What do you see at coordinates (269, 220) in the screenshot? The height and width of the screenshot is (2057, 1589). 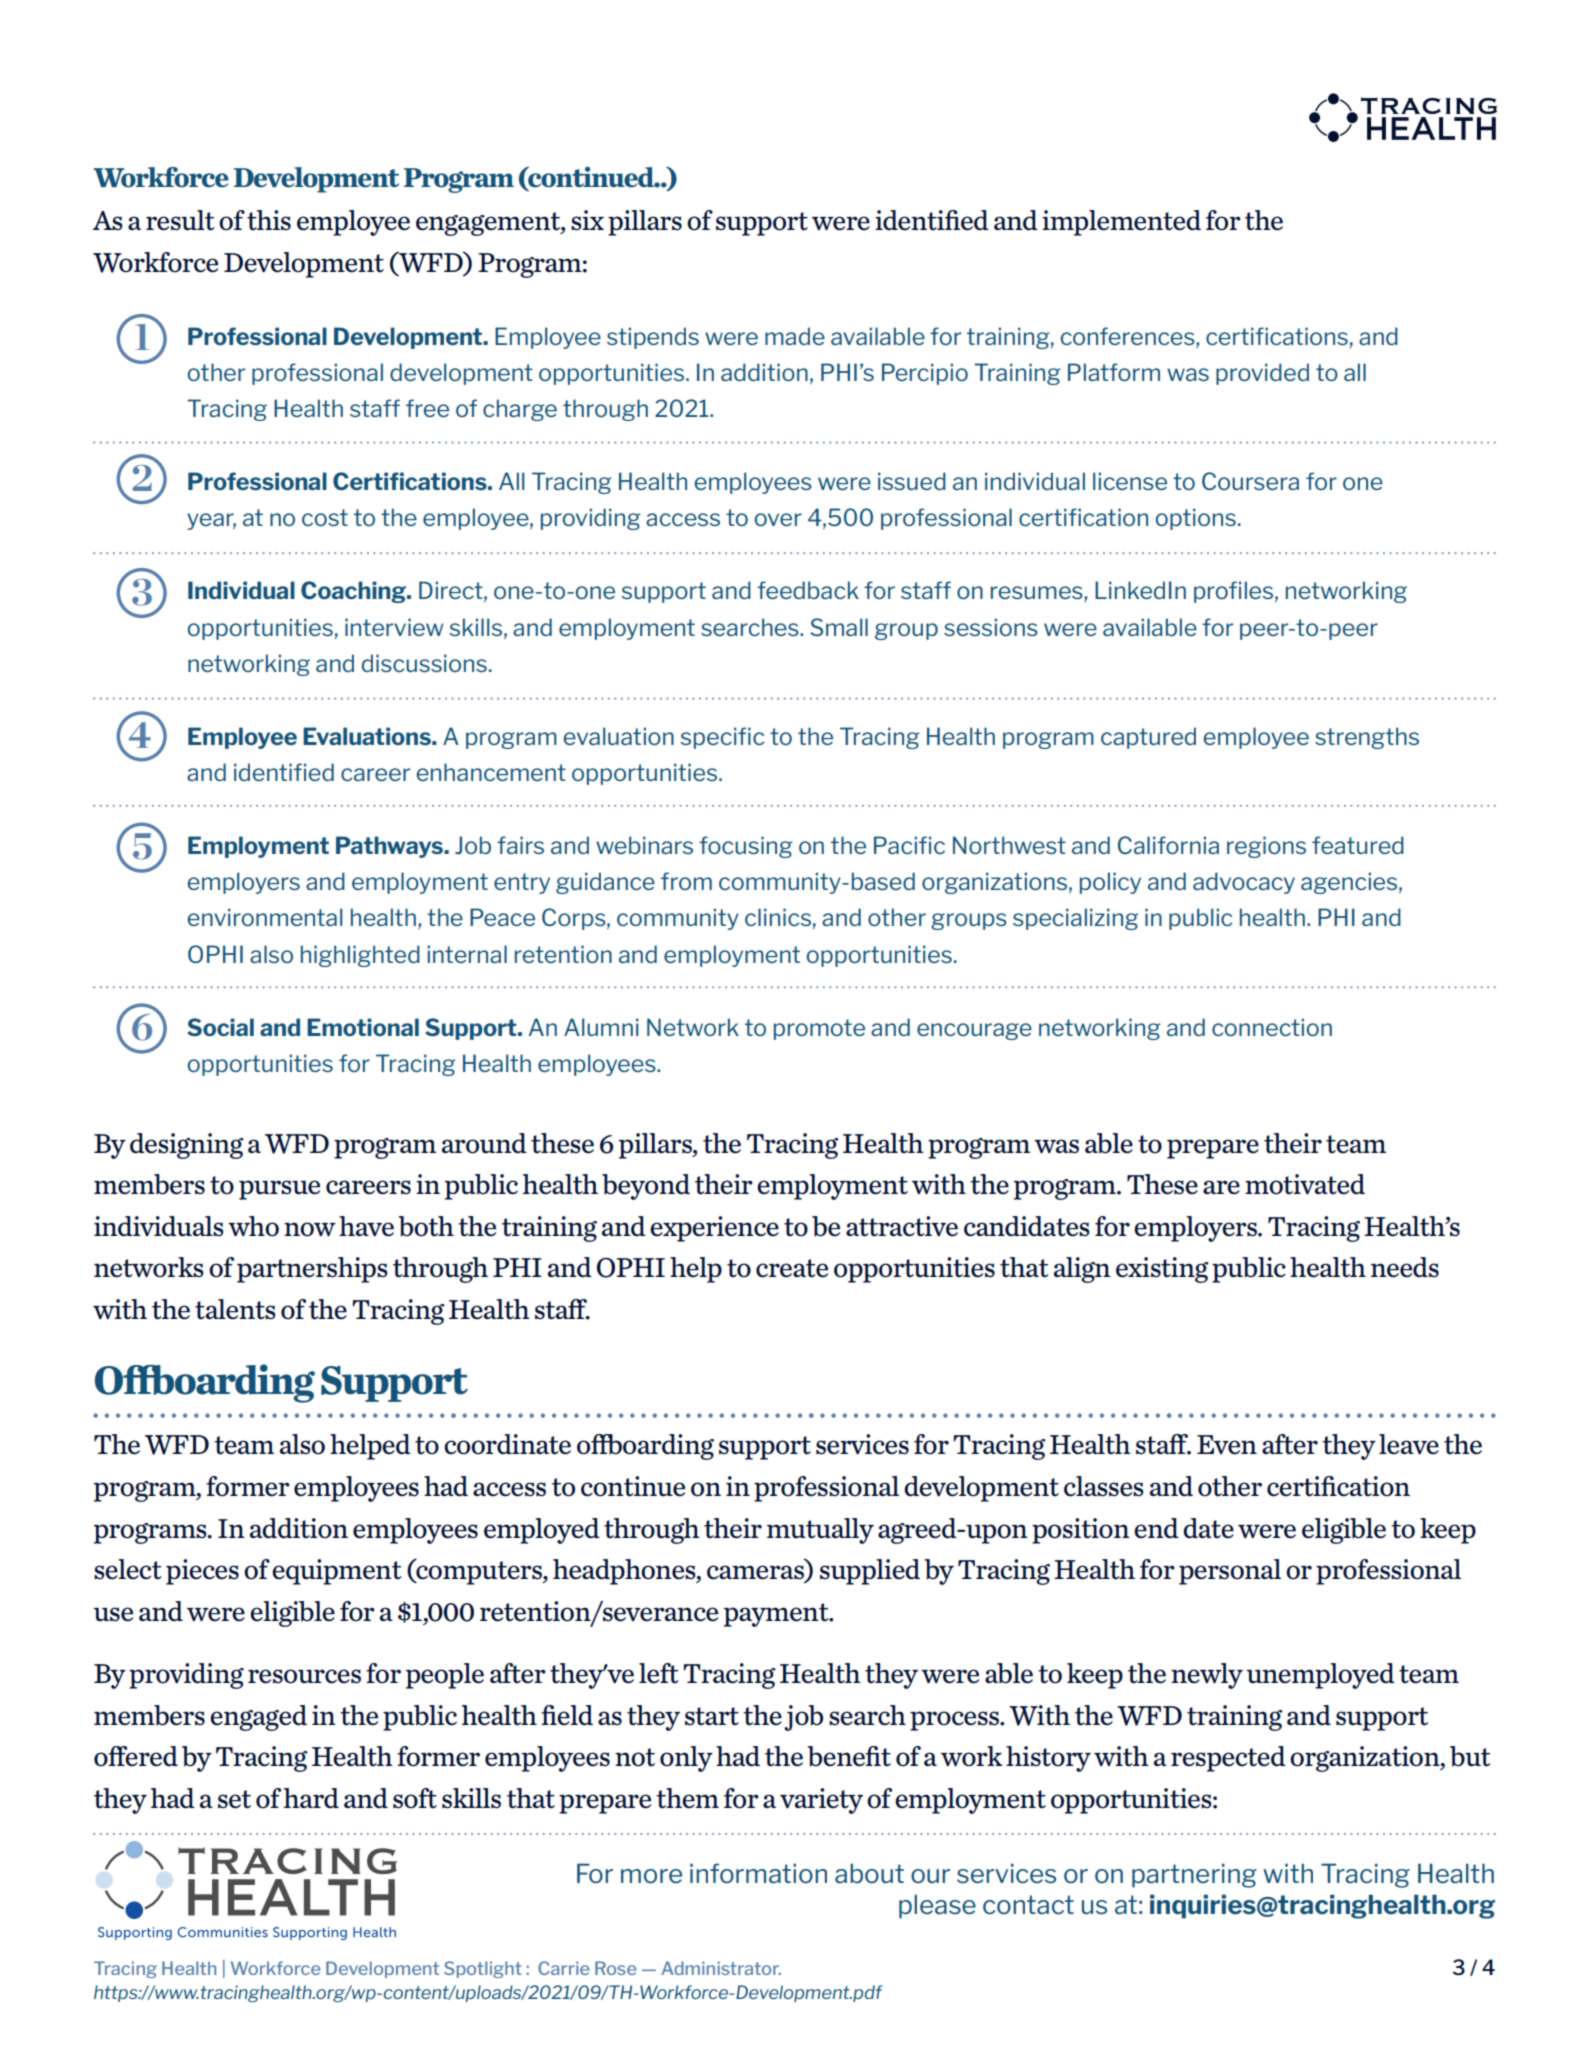 I see `this` at bounding box center [269, 220].
